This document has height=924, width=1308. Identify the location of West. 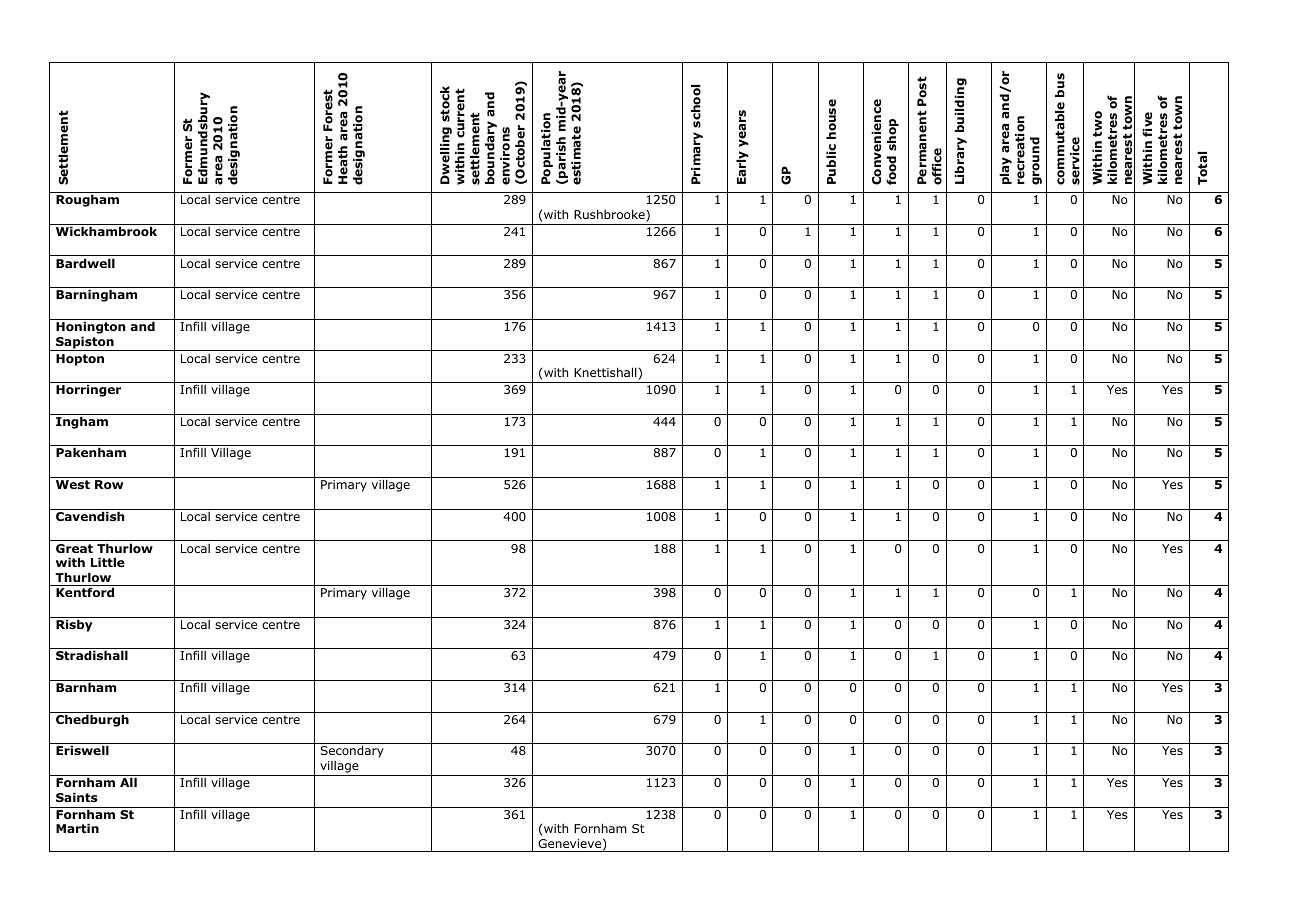
(73, 484).
